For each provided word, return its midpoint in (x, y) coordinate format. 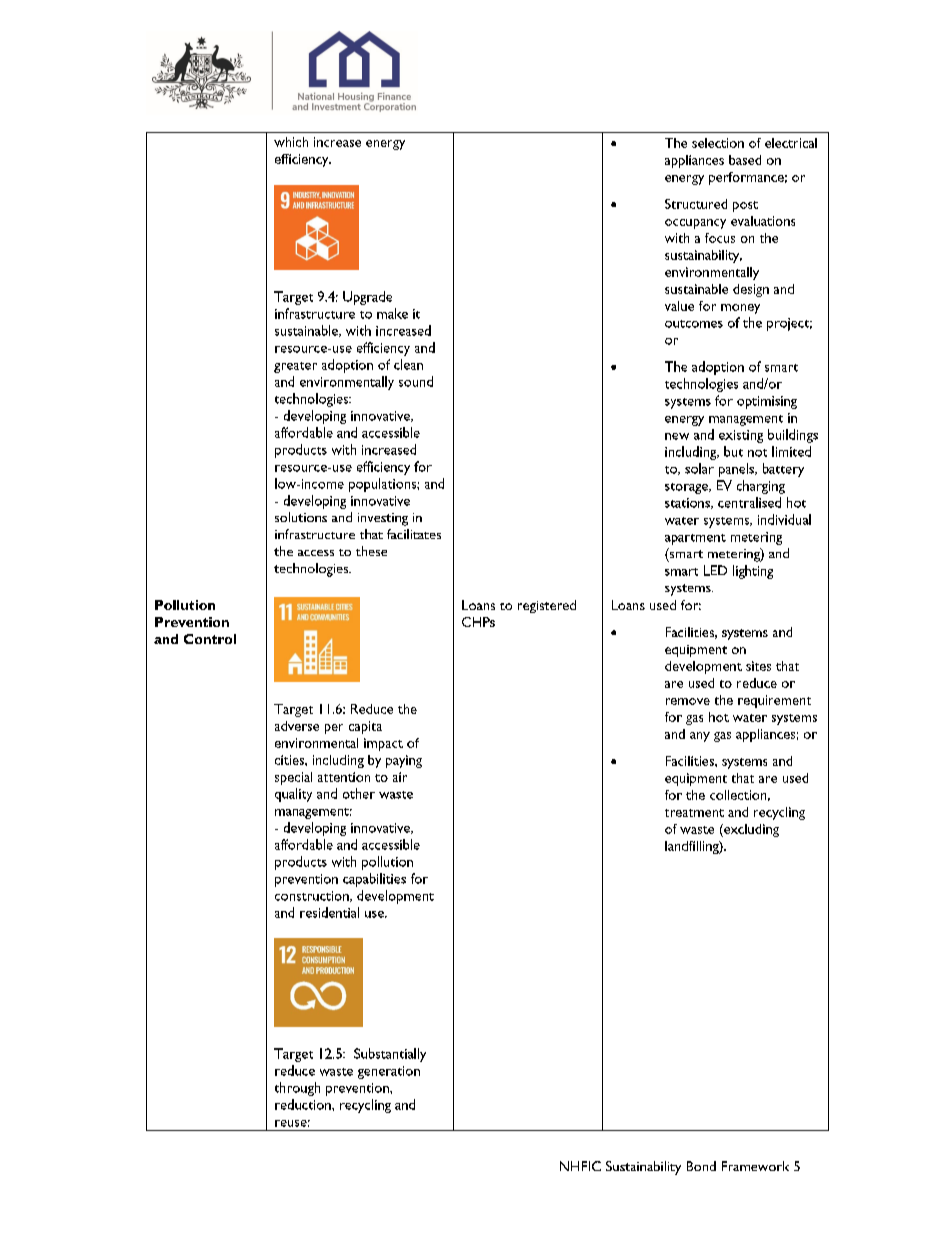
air (400, 777)
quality (293, 795)
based (745, 160)
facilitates (414, 534)
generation (389, 1072)
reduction (304, 1104)
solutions (301, 517)
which (291, 142)
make (392, 313)
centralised (749, 502)
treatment (694, 813)
